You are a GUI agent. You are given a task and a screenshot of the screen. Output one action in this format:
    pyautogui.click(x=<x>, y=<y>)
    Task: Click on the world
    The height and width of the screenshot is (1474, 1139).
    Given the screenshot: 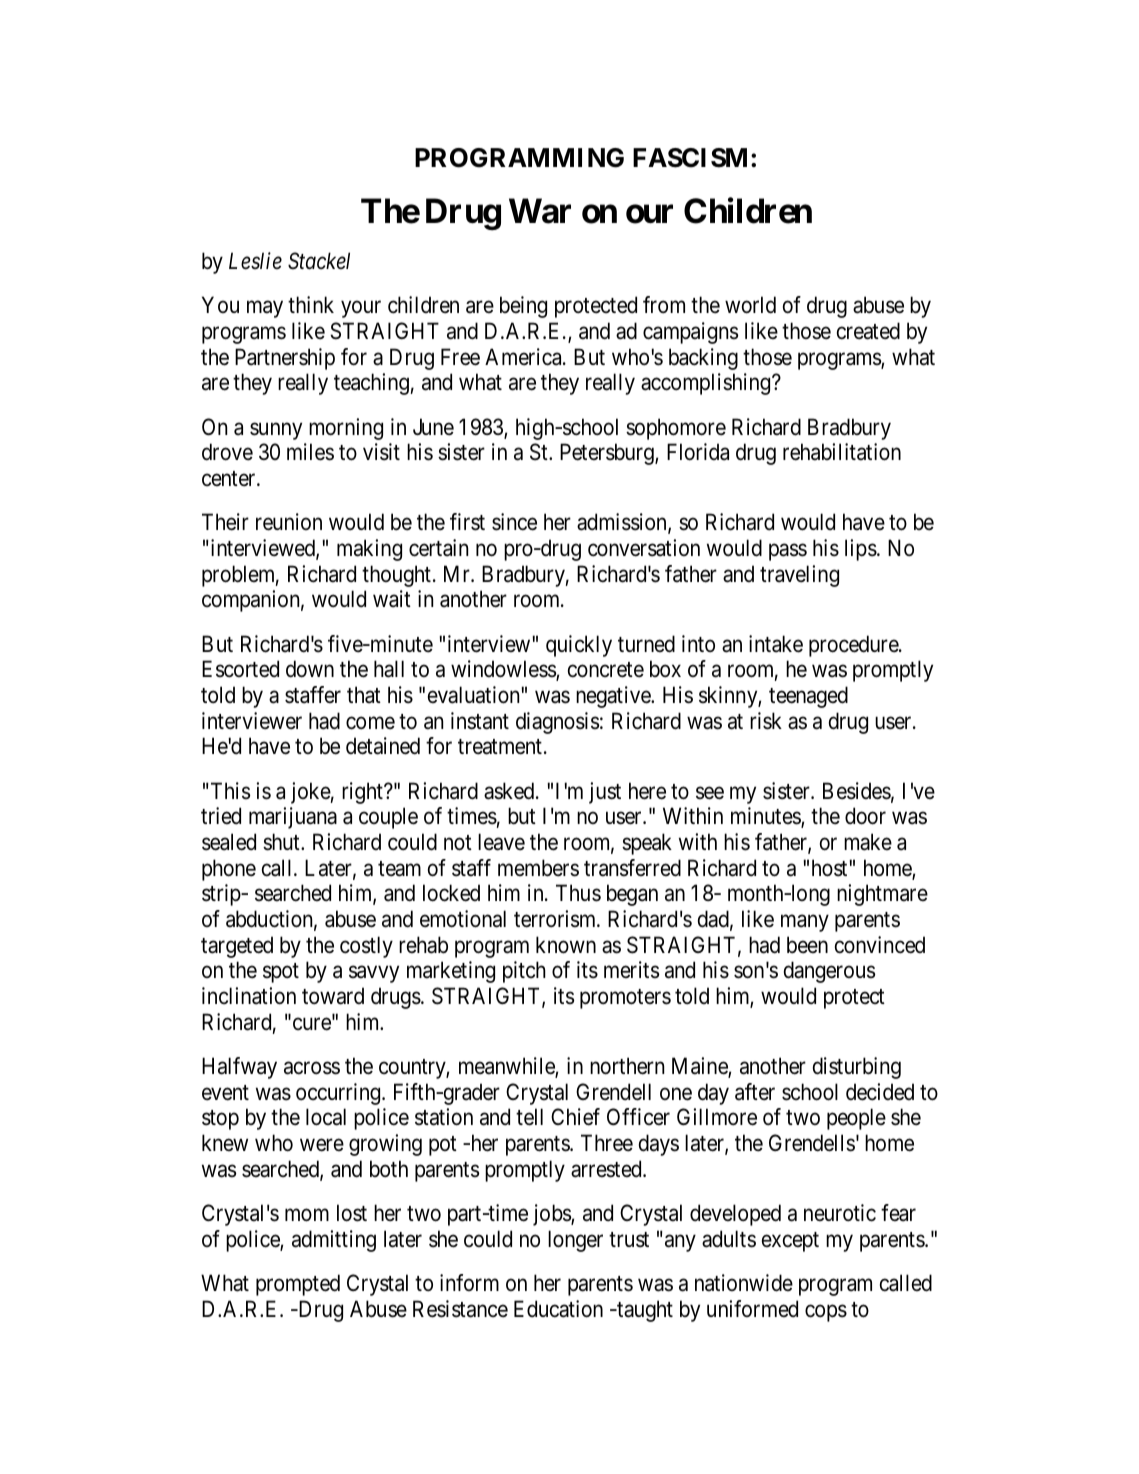 What is the action you would take?
    pyautogui.click(x=750, y=305)
